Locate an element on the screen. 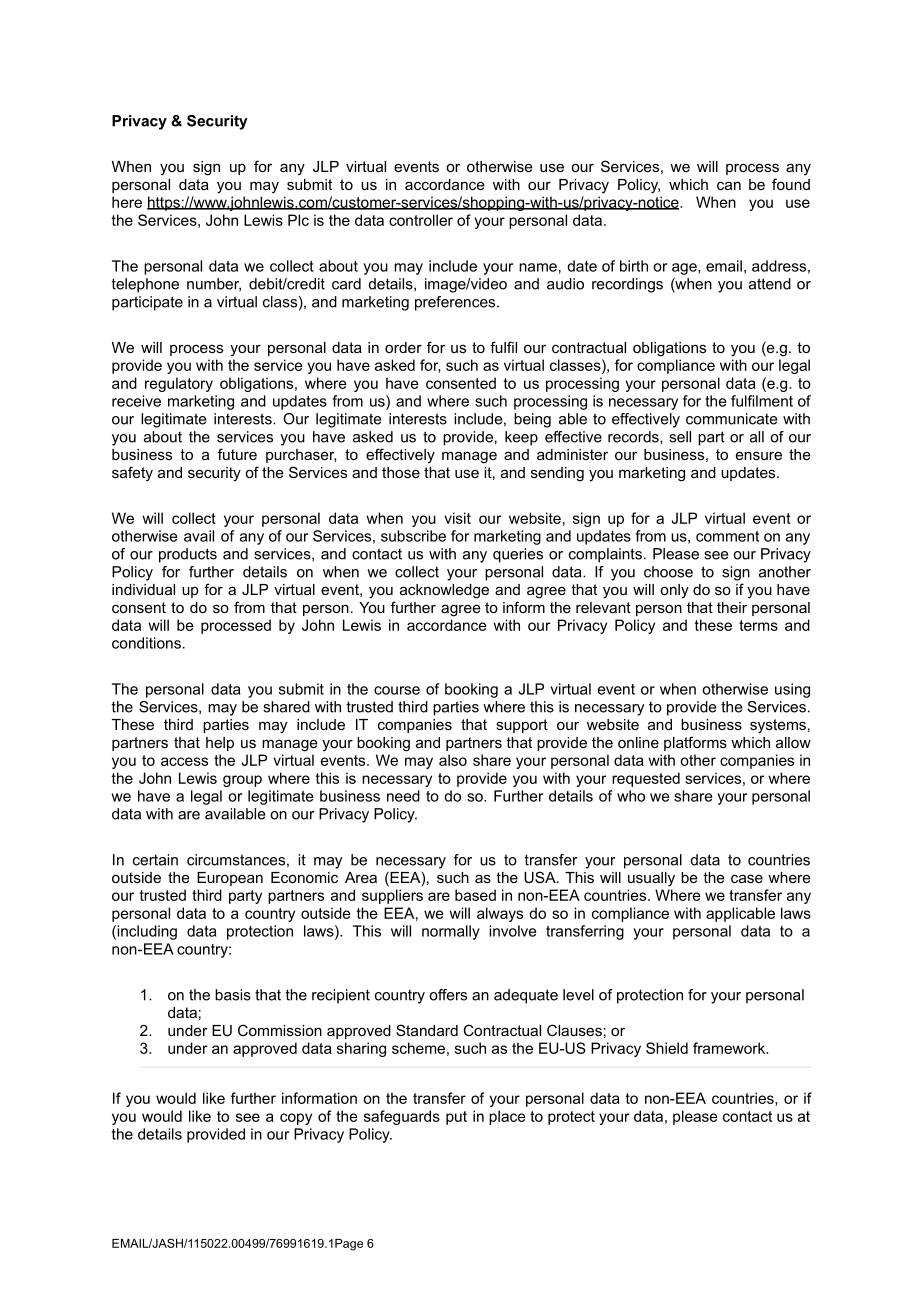 The height and width of the screenshot is (1307, 924). group is located at coordinates (242, 781).
